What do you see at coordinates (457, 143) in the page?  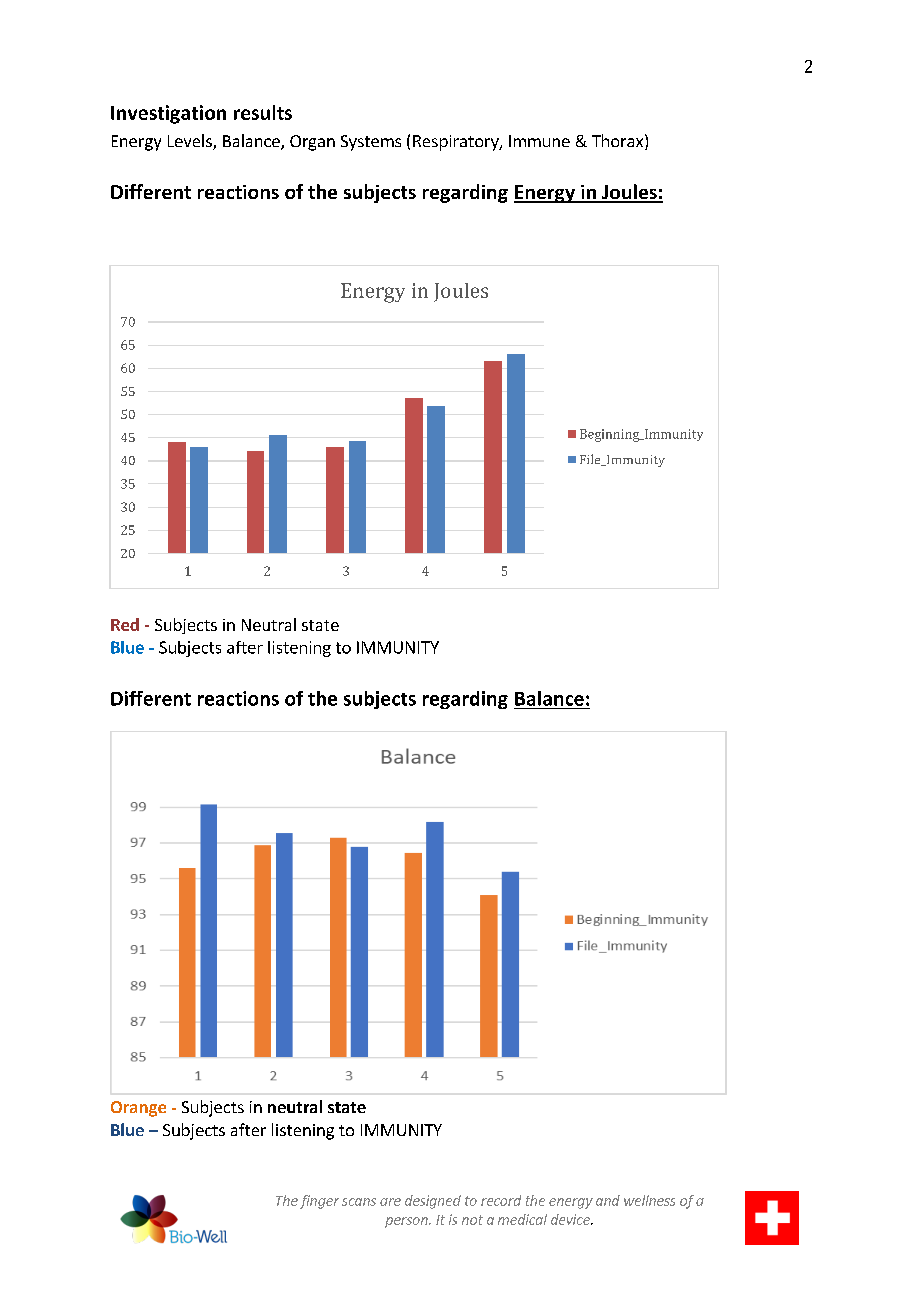 I see `Respiratory` at bounding box center [457, 143].
